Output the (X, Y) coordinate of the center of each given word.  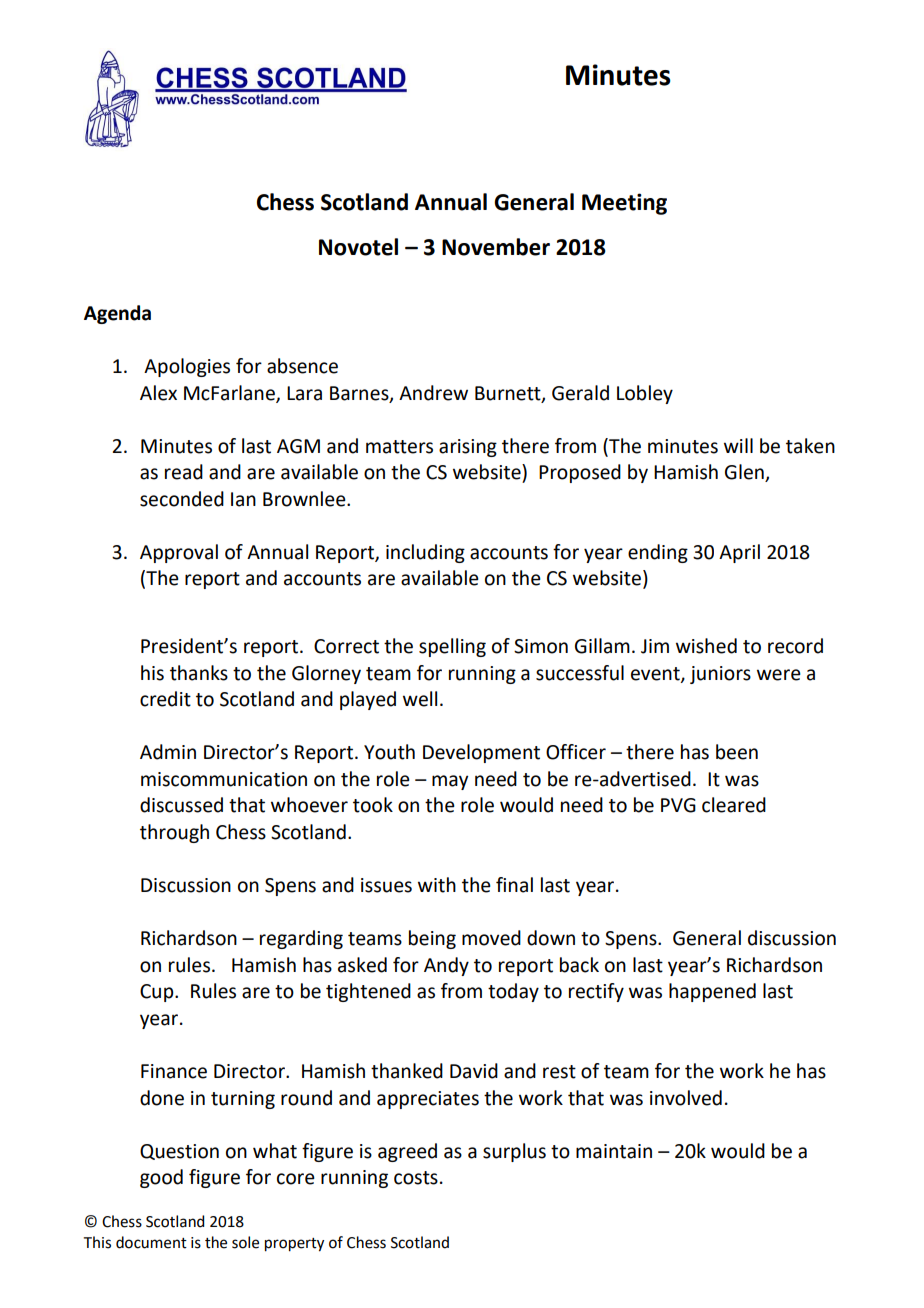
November (496, 247)
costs (416, 1178)
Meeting (624, 204)
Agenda (117, 314)
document (151, 1242)
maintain (614, 1151)
